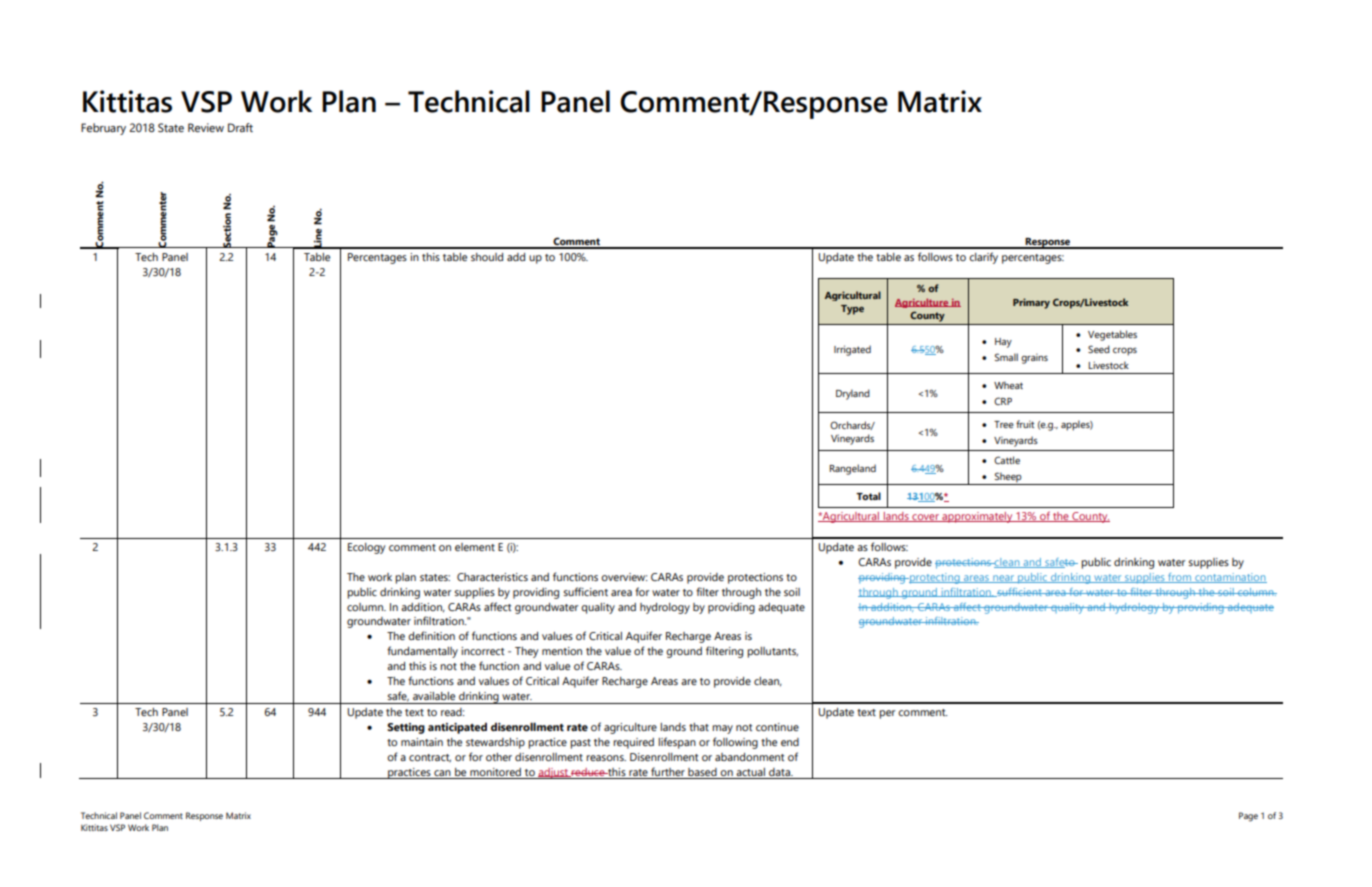 The image size is (1372, 887). Describe the element at coordinates (431, 635) in the screenshot. I see `definition` at that location.
